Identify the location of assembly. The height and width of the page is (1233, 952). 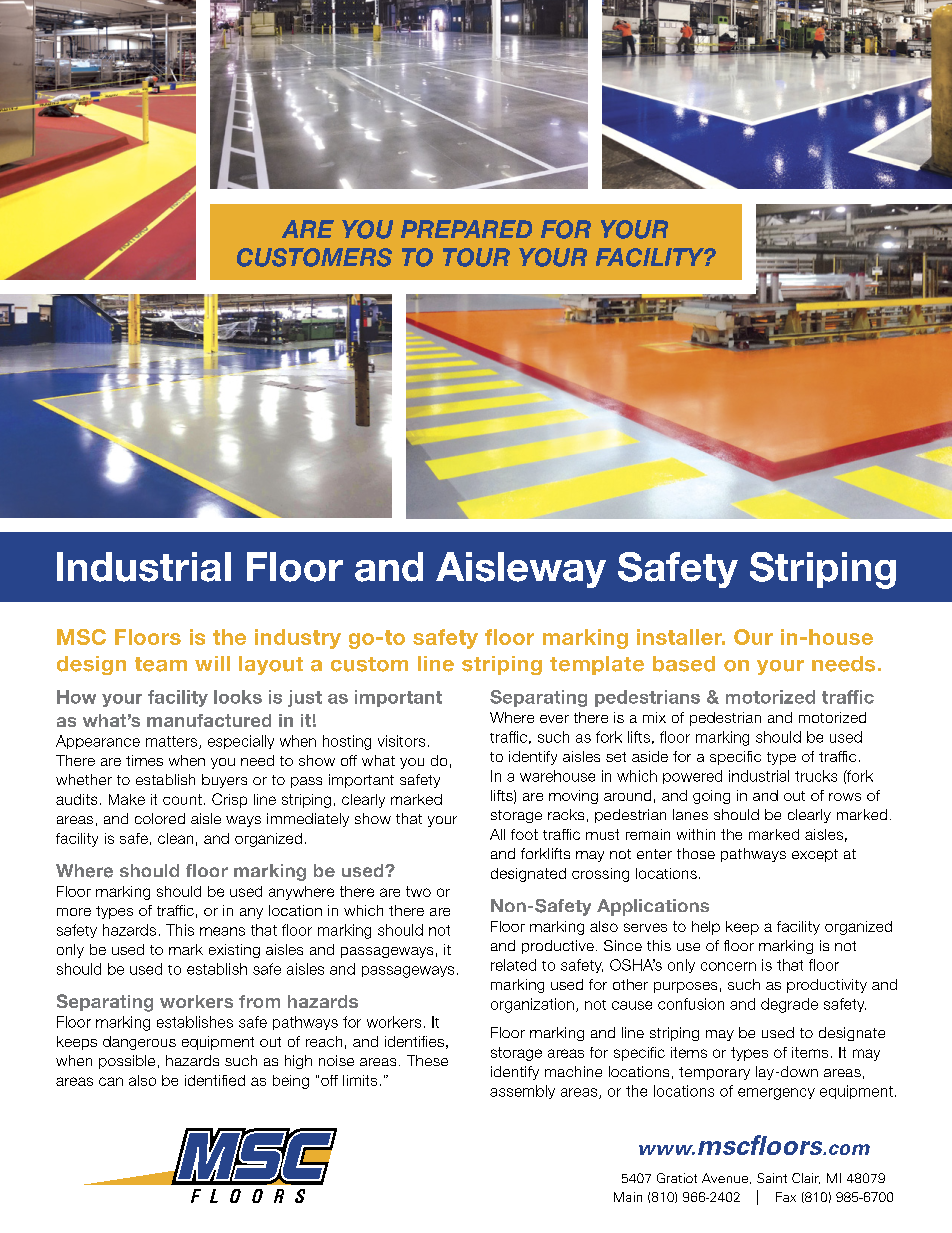
(522, 1092).
